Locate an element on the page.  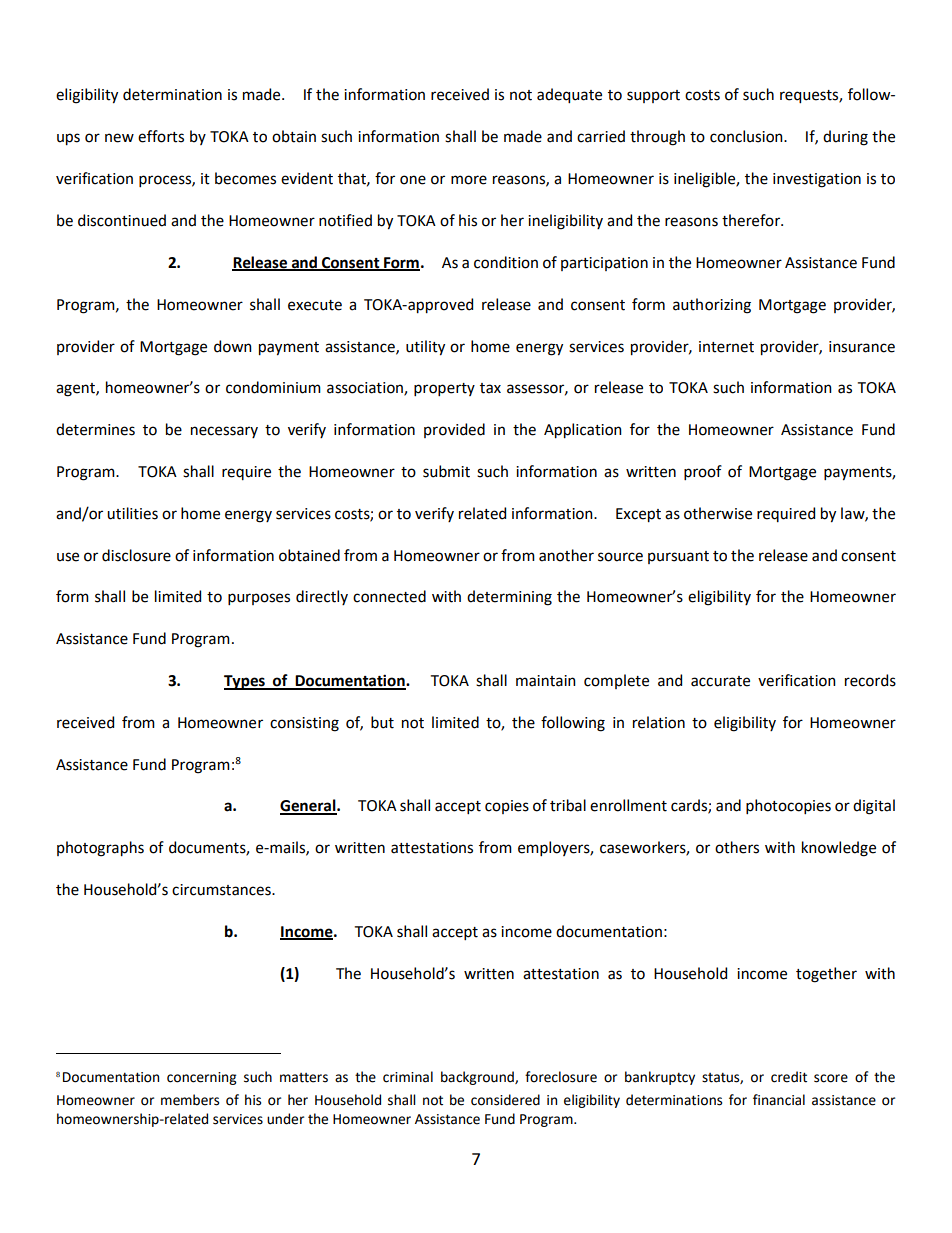
others is located at coordinates (737, 847).
